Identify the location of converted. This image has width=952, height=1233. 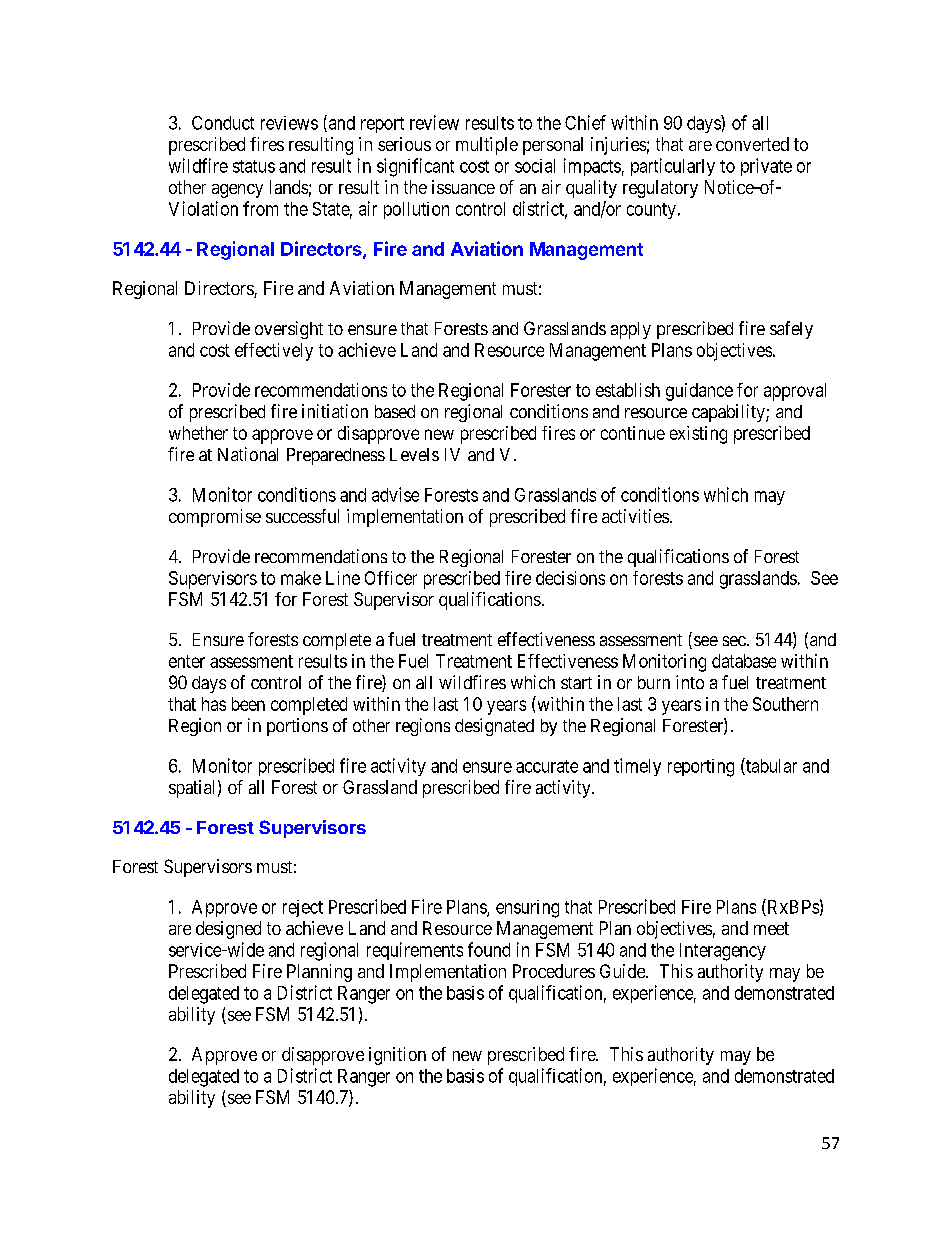
(752, 144).
